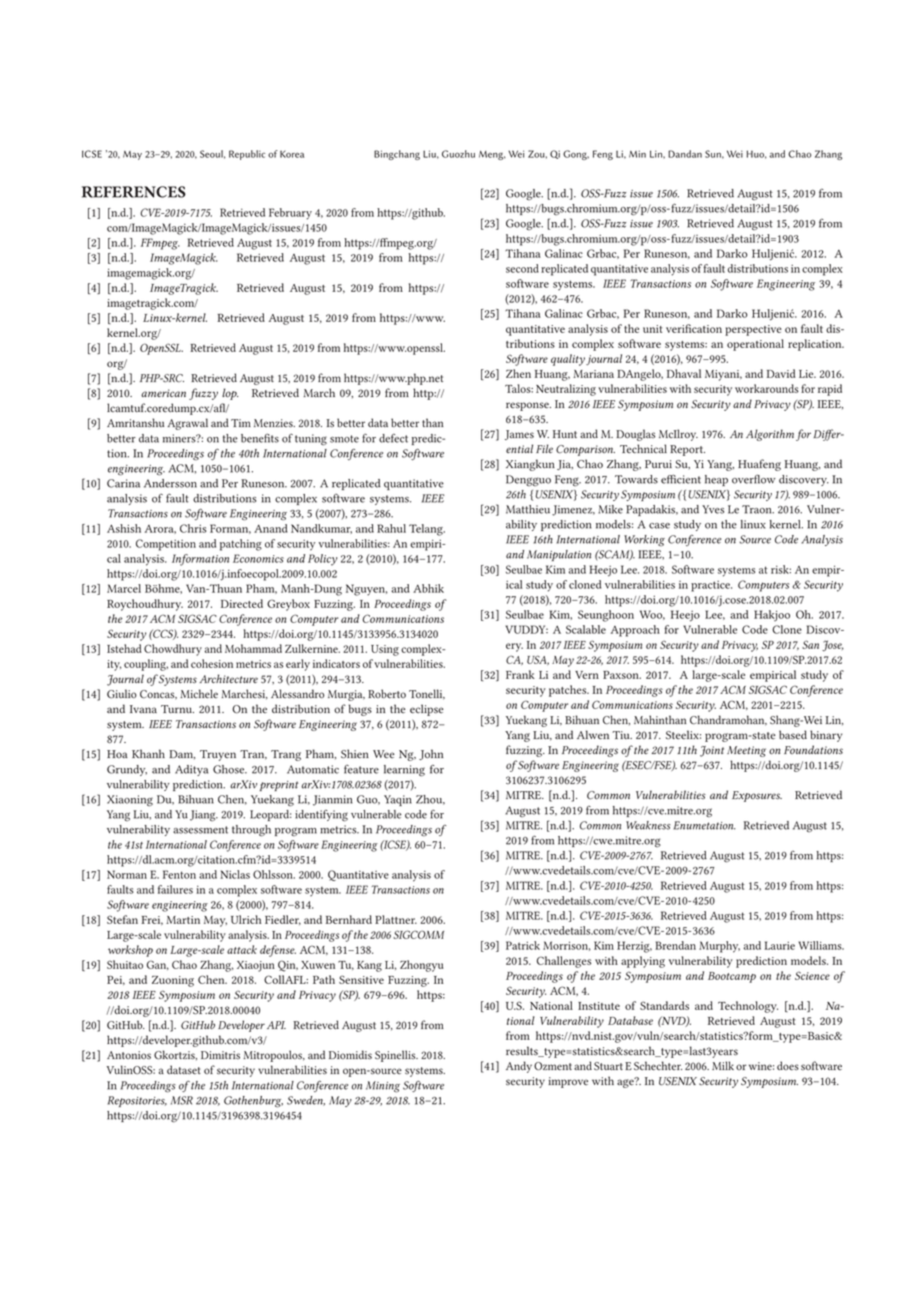  I want to click on Andy, so click(519, 1067).
